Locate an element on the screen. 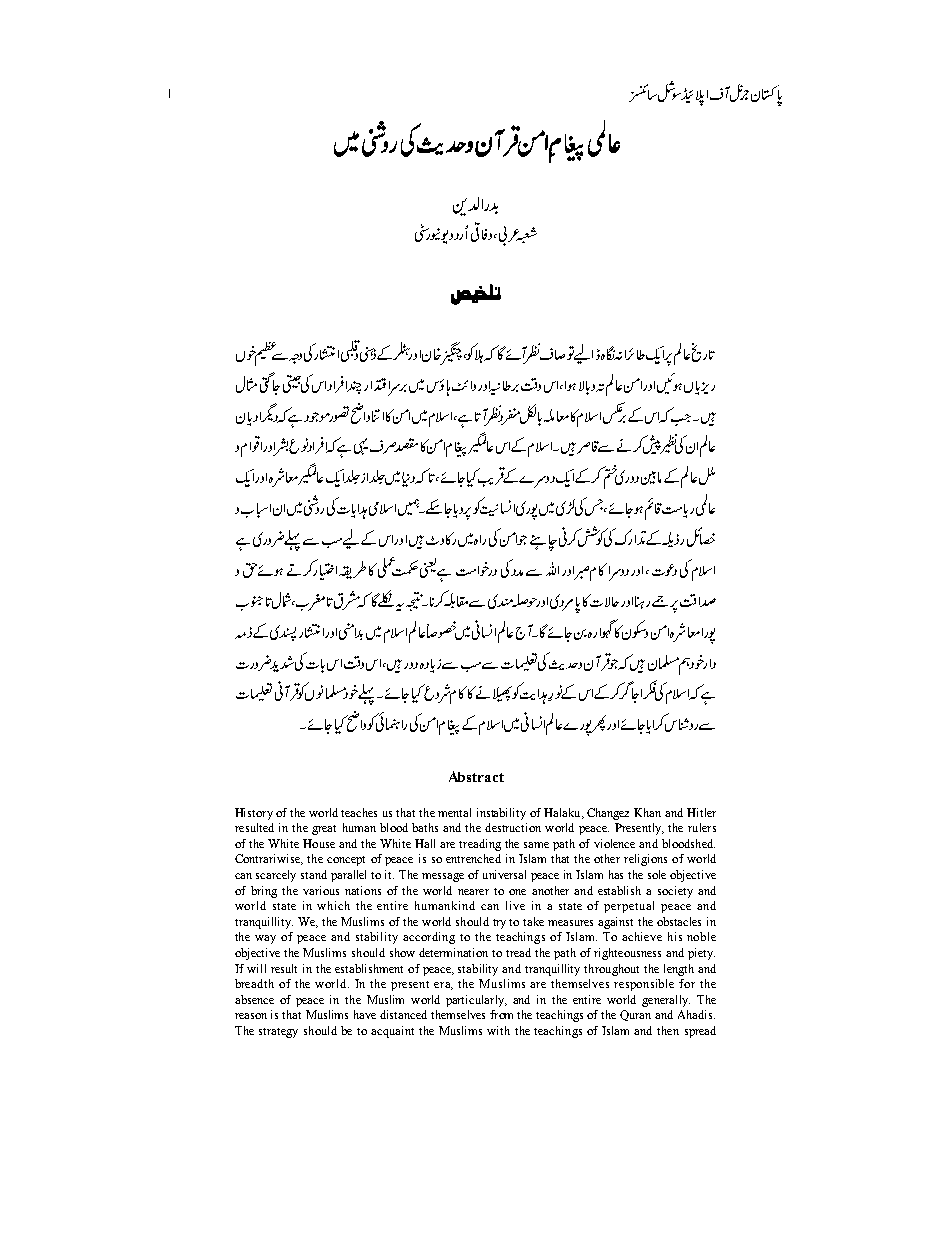 Image resolution: width=952 pixels, height=1233 pixels. entrenched is located at coordinates (473, 858).
